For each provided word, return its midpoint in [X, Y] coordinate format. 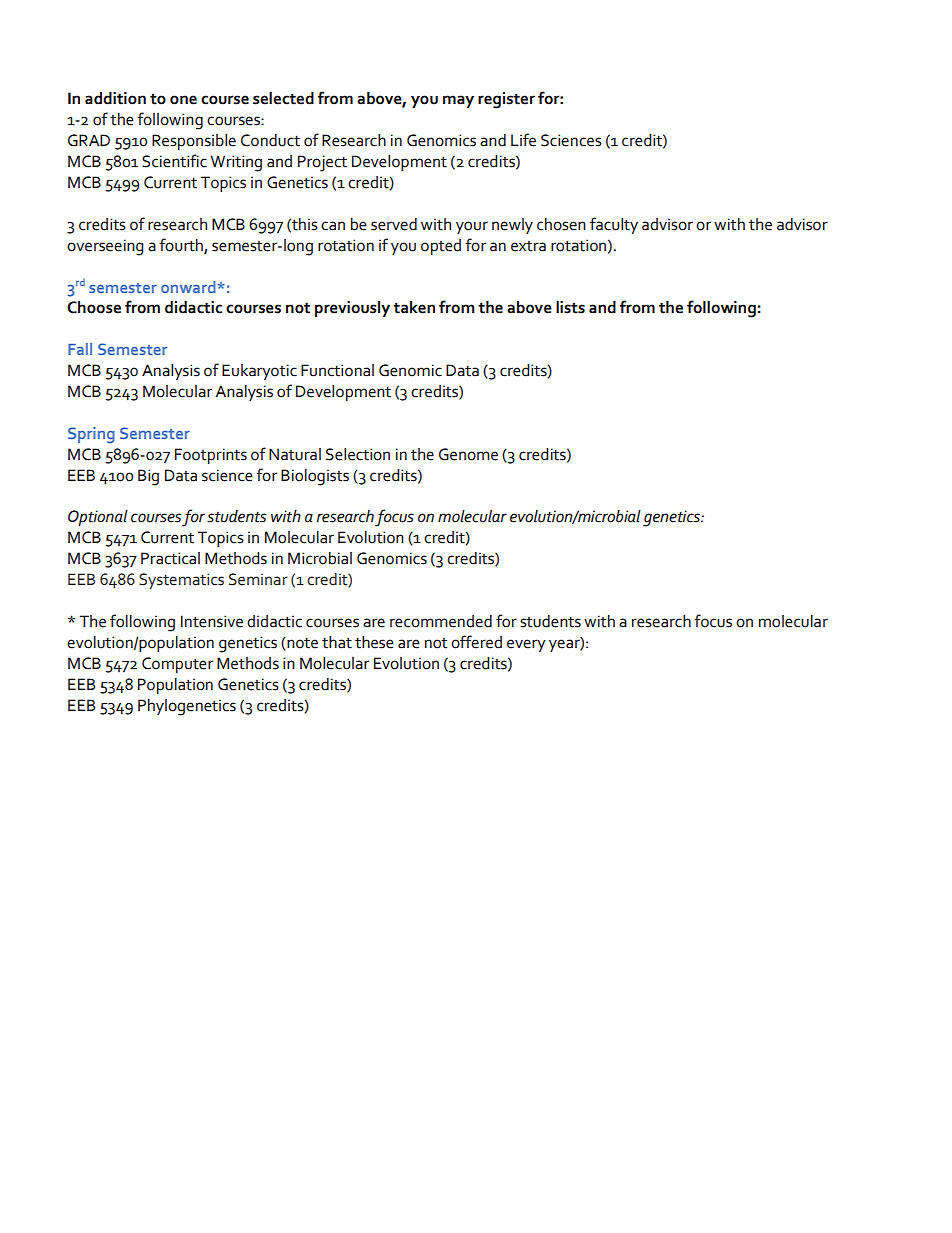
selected [283, 98]
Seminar [258, 579]
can [333, 226]
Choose [94, 307]
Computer [177, 665]
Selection [358, 454]
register [506, 100]
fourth [182, 245]
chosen [561, 224]
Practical [170, 558]
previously [352, 309]
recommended [441, 621]
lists [570, 307]
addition [115, 98]
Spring [91, 435]
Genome [468, 454]
